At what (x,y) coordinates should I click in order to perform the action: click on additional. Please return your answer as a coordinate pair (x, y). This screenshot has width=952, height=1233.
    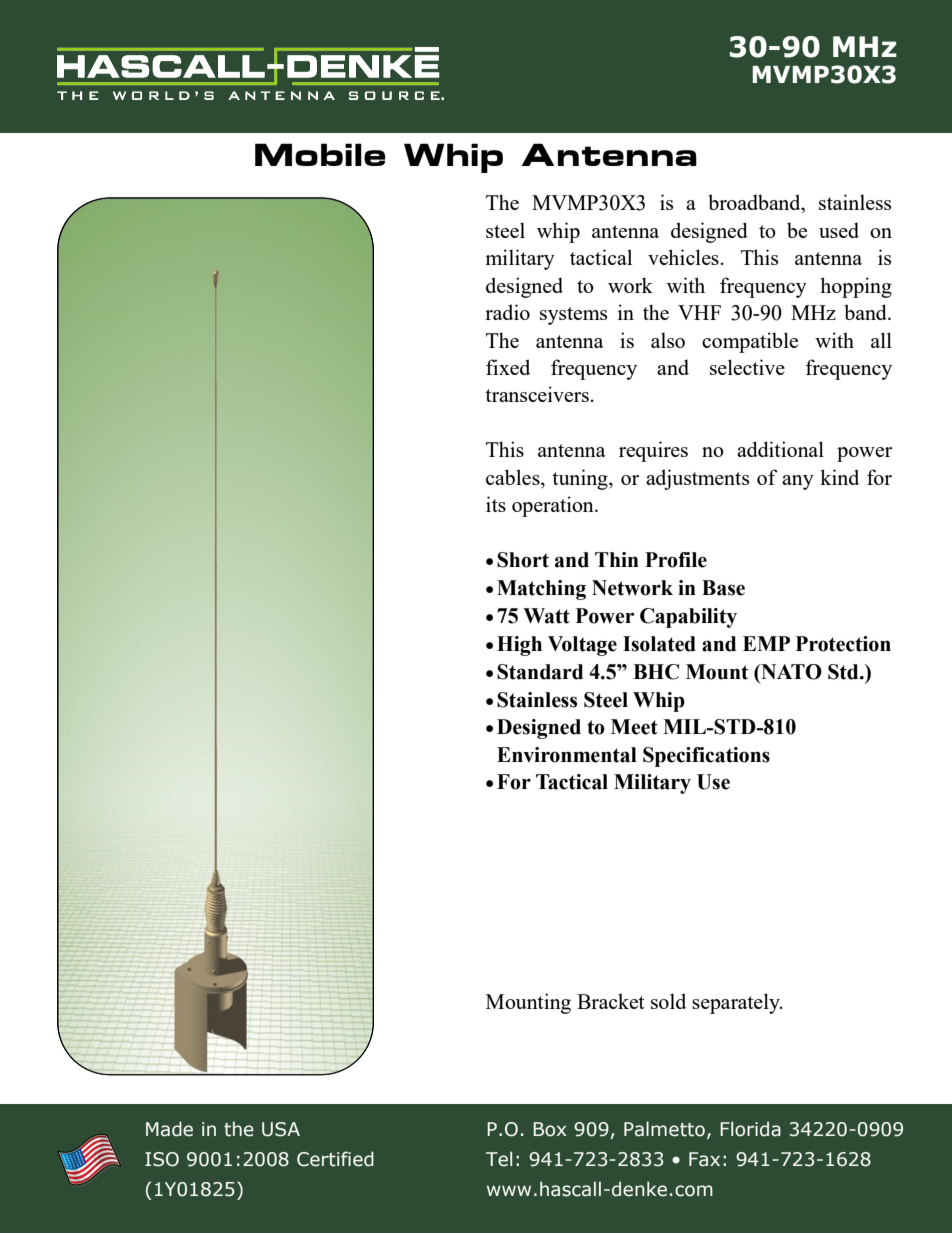
    Looking at the image, I should click on (780, 449).
